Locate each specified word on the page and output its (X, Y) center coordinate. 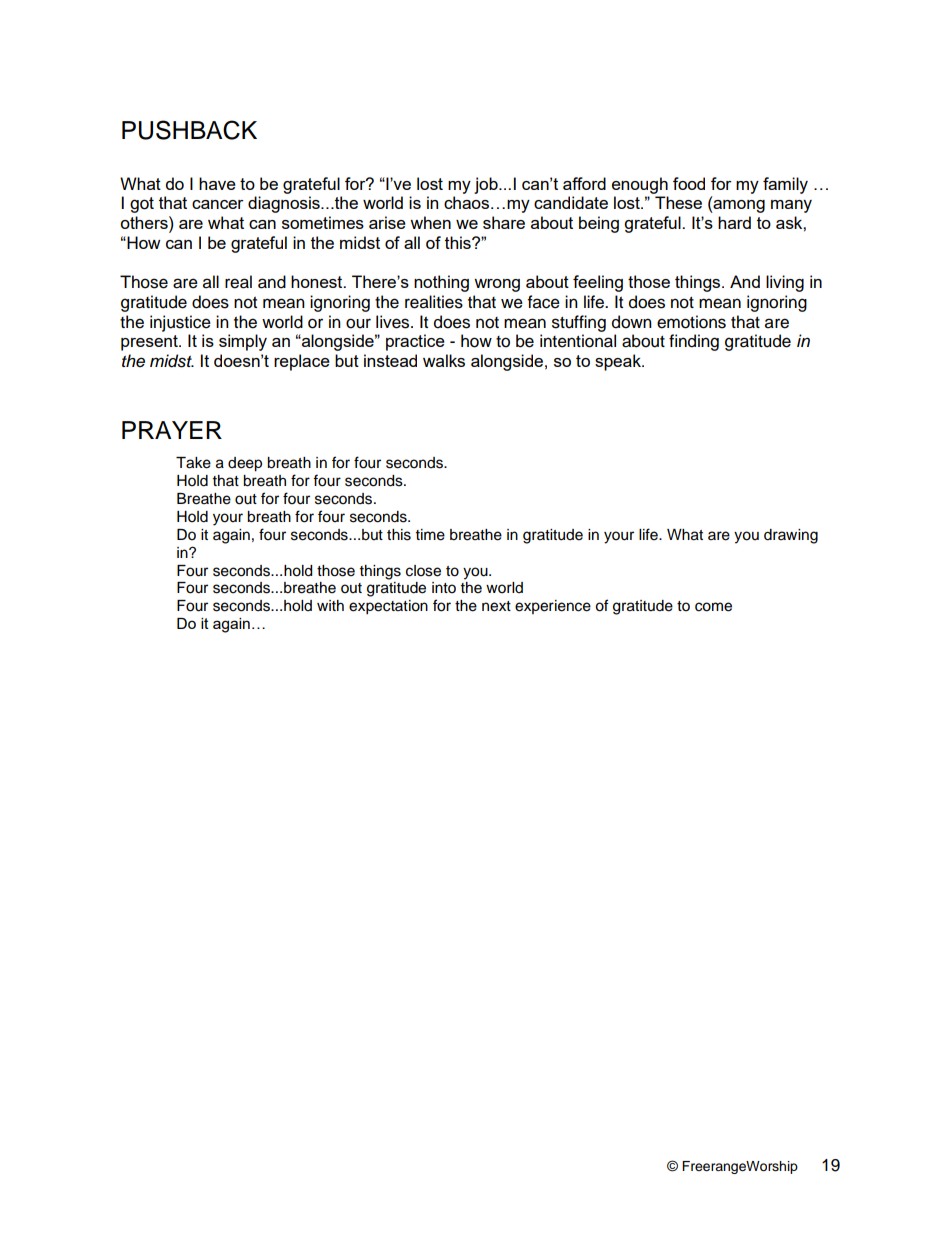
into (444, 588)
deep (245, 464)
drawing (791, 536)
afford (584, 183)
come (713, 607)
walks (444, 360)
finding (694, 342)
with (330, 605)
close (423, 571)
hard (734, 222)
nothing (441, 283)
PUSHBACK (189, 130)
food (689, 183)
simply (243, 342)
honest (318, 281)
